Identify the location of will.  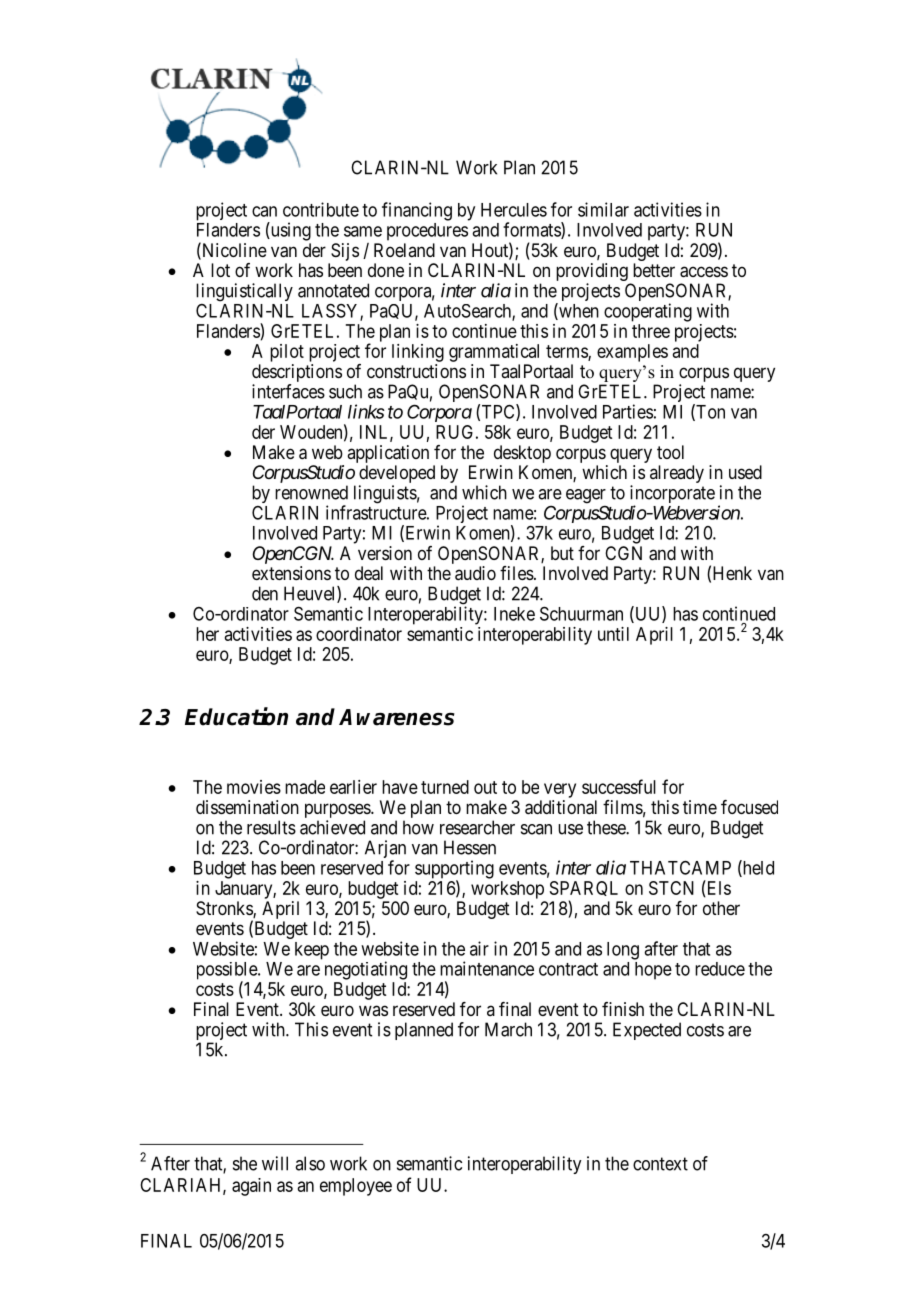
(275, 1163).
